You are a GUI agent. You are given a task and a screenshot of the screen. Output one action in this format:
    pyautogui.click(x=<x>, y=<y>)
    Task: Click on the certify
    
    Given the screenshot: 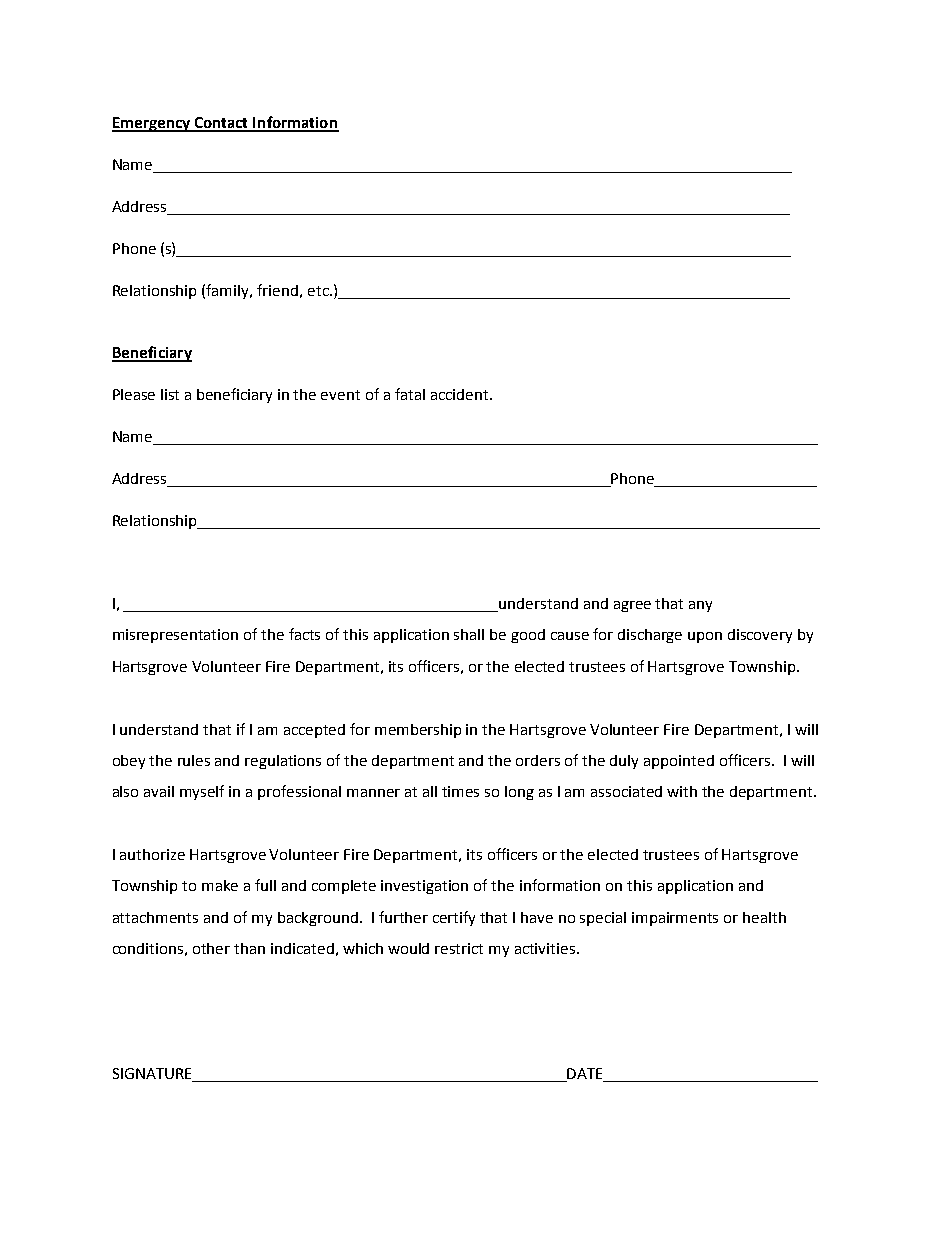 What is the action you would take?
    pyautogui.click(x=454, y=918)
